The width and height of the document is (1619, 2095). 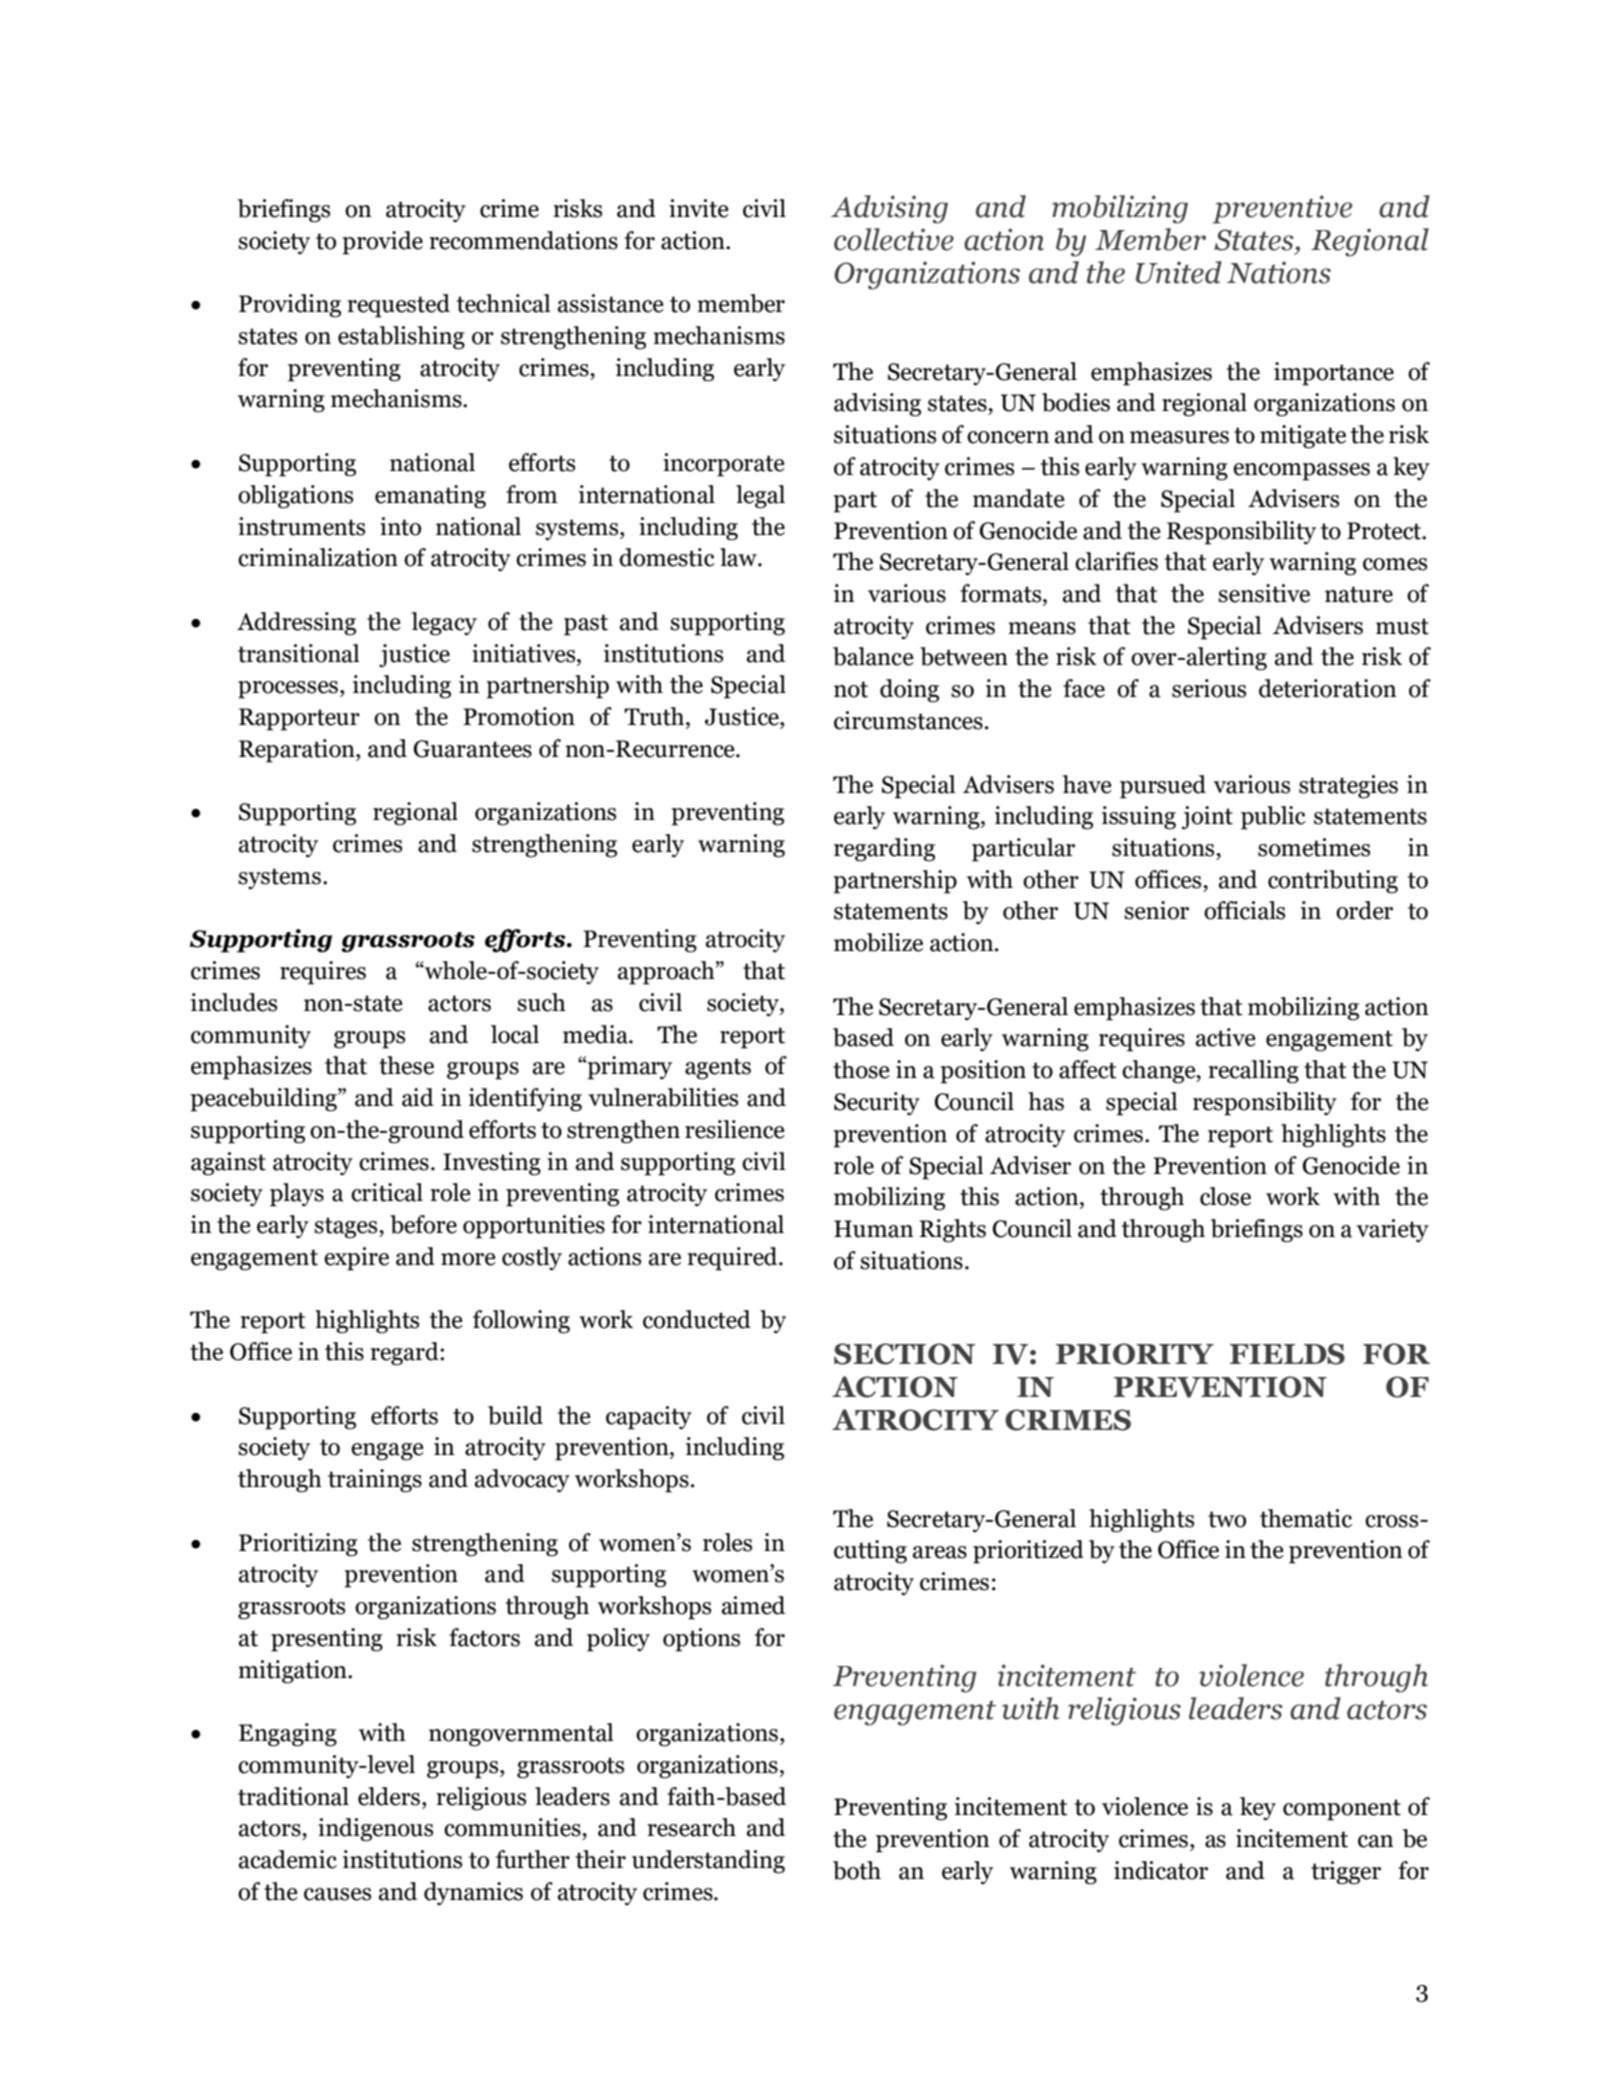 I want to click on transitional, so click(x=299, y=653).
